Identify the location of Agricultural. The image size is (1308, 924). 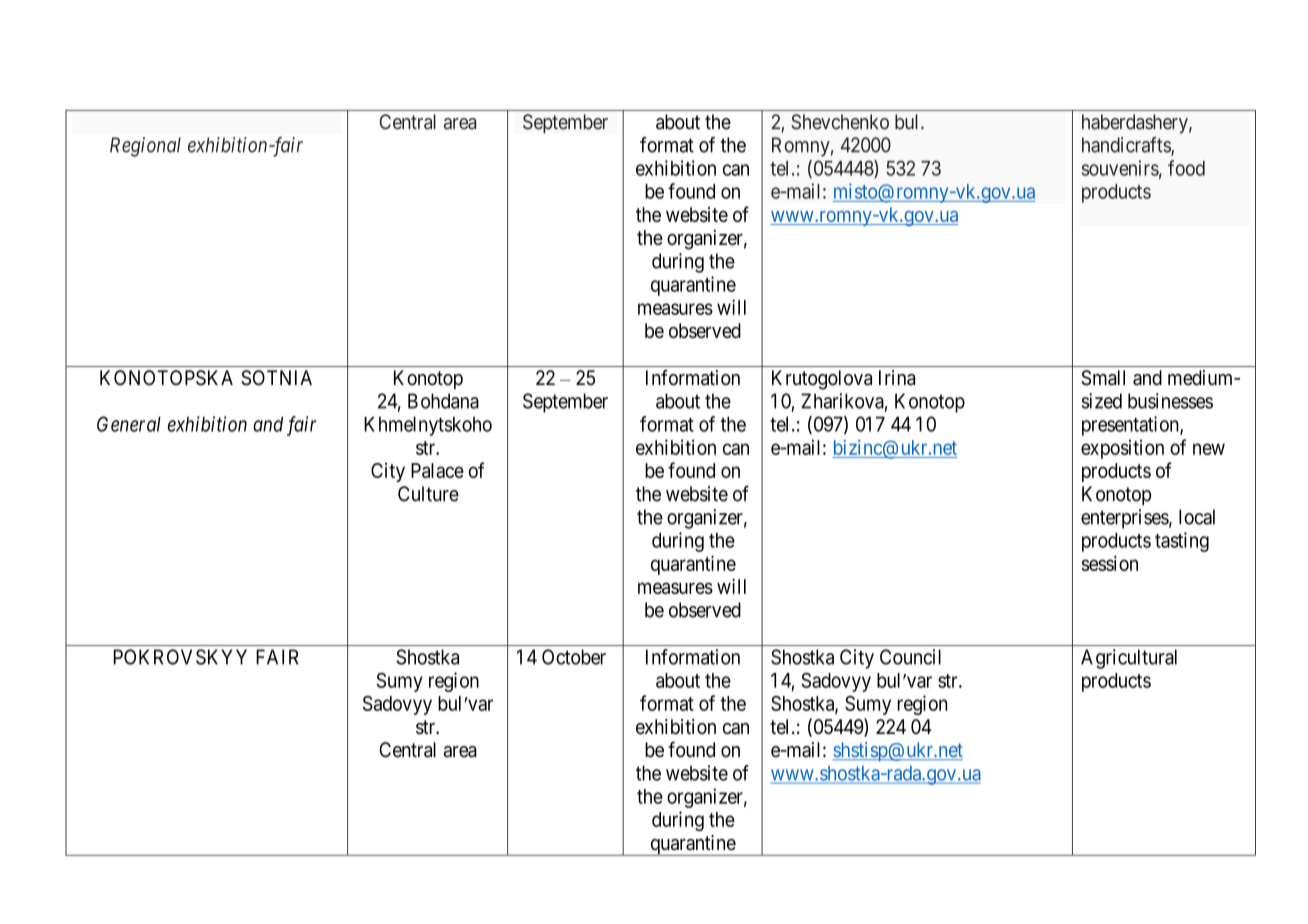
(1129, 659).
